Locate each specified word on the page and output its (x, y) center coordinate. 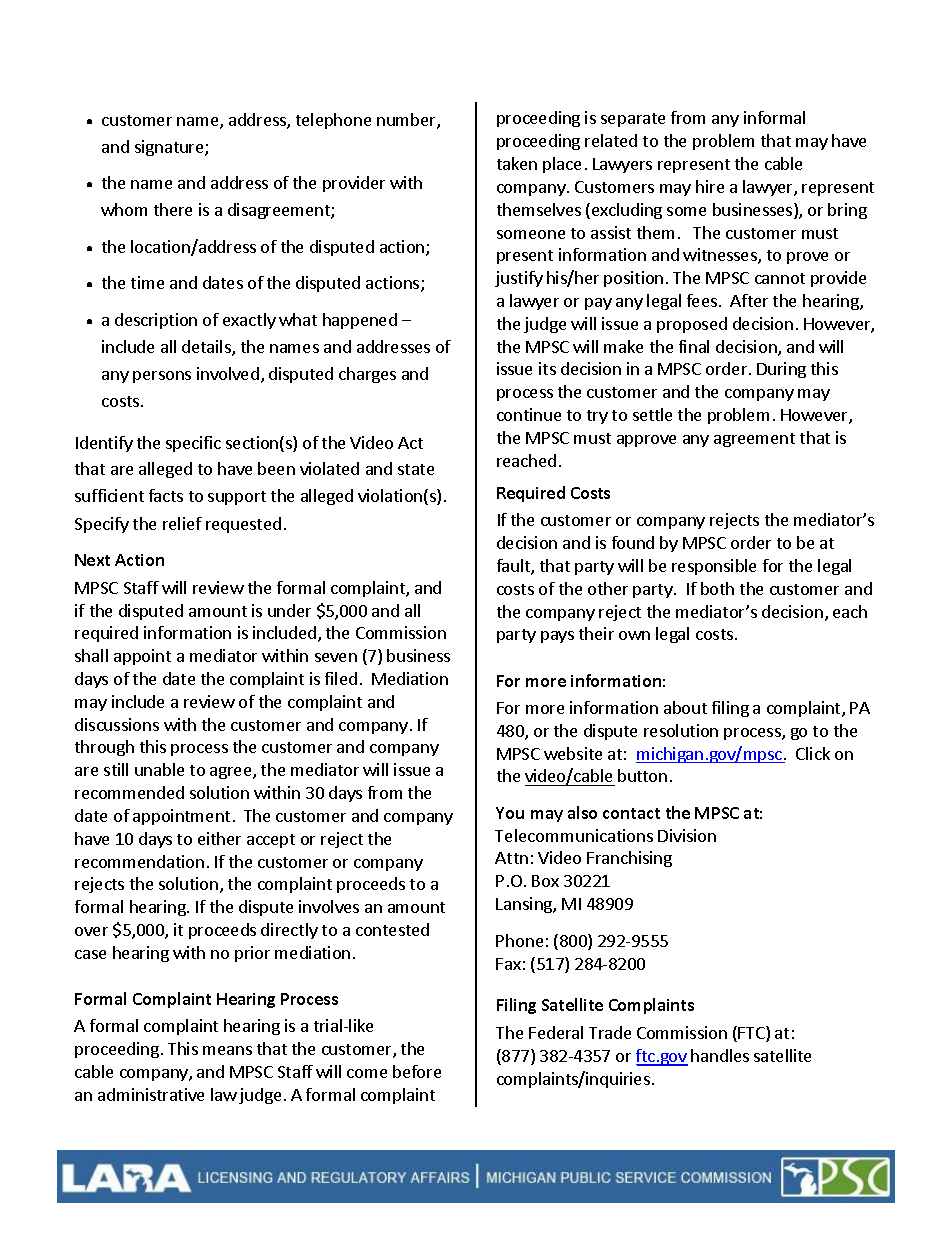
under (289, 610)
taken (517, 163)
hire (710, 186)
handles (720, 1055)
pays (557, 637)
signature (170, 148)
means (227, 1050)
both (717, 588)
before (417, 1071)
